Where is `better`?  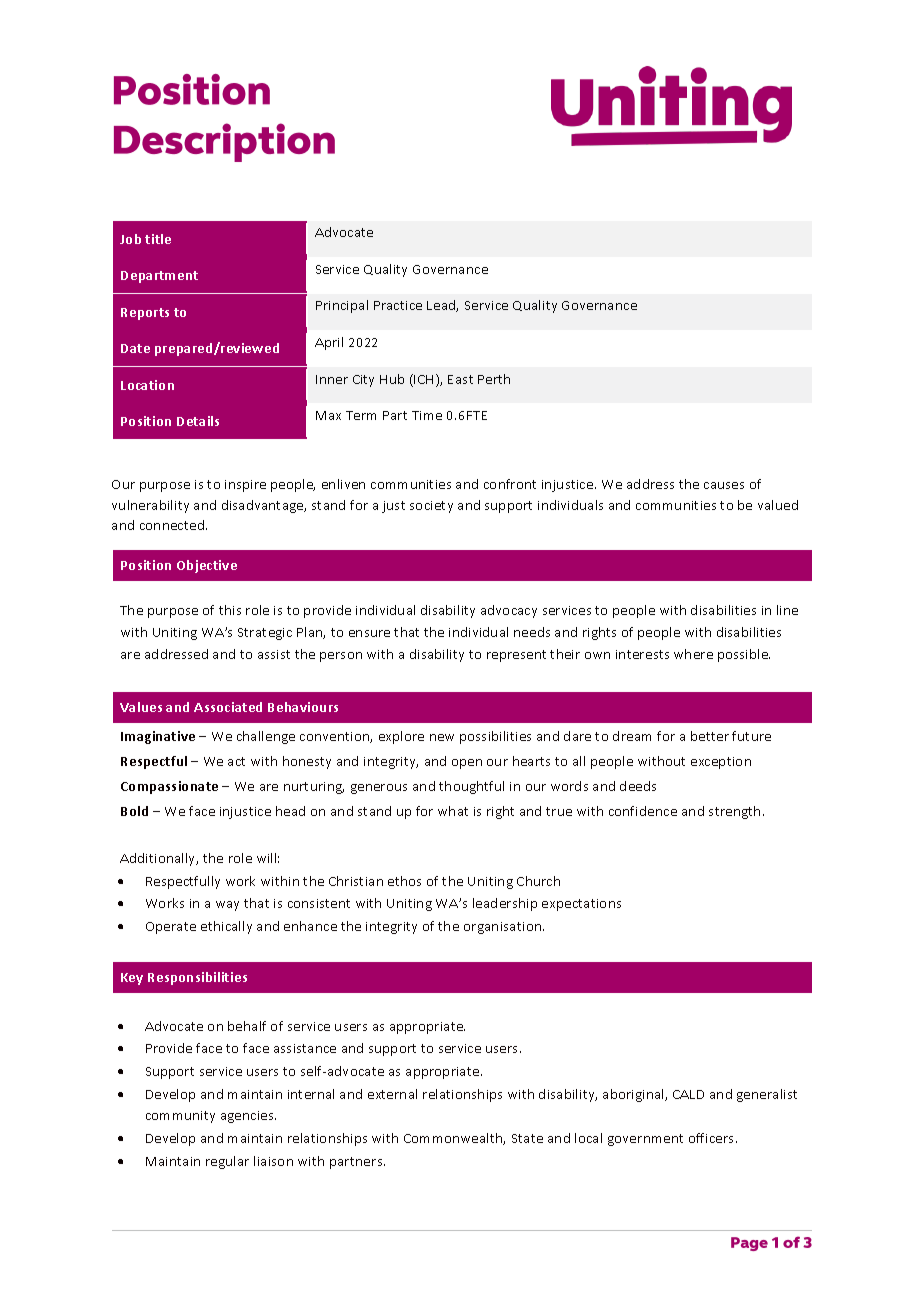
better is located at coordinates (710, 736).
